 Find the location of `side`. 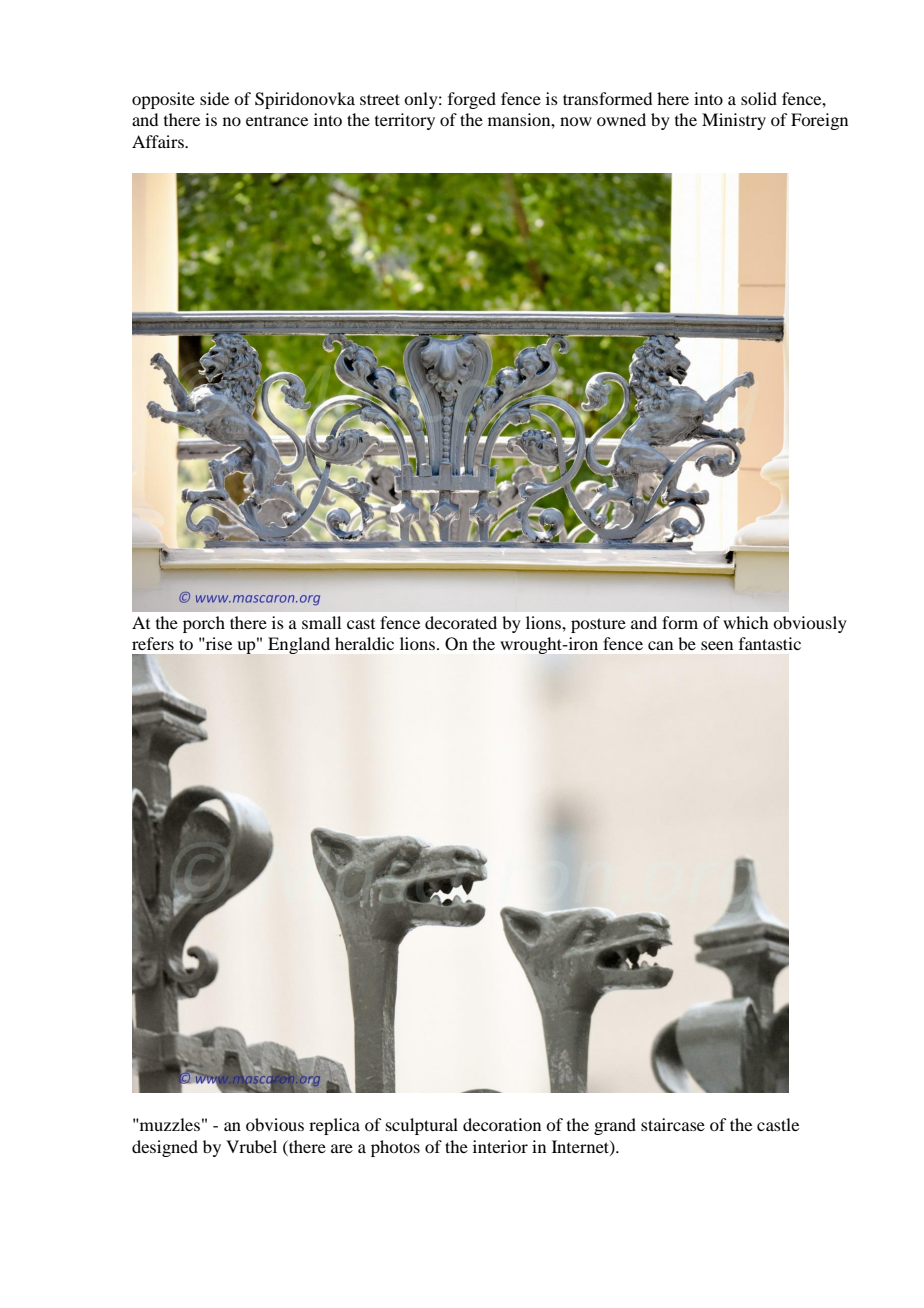

side is located at coordinates (214, 98).
